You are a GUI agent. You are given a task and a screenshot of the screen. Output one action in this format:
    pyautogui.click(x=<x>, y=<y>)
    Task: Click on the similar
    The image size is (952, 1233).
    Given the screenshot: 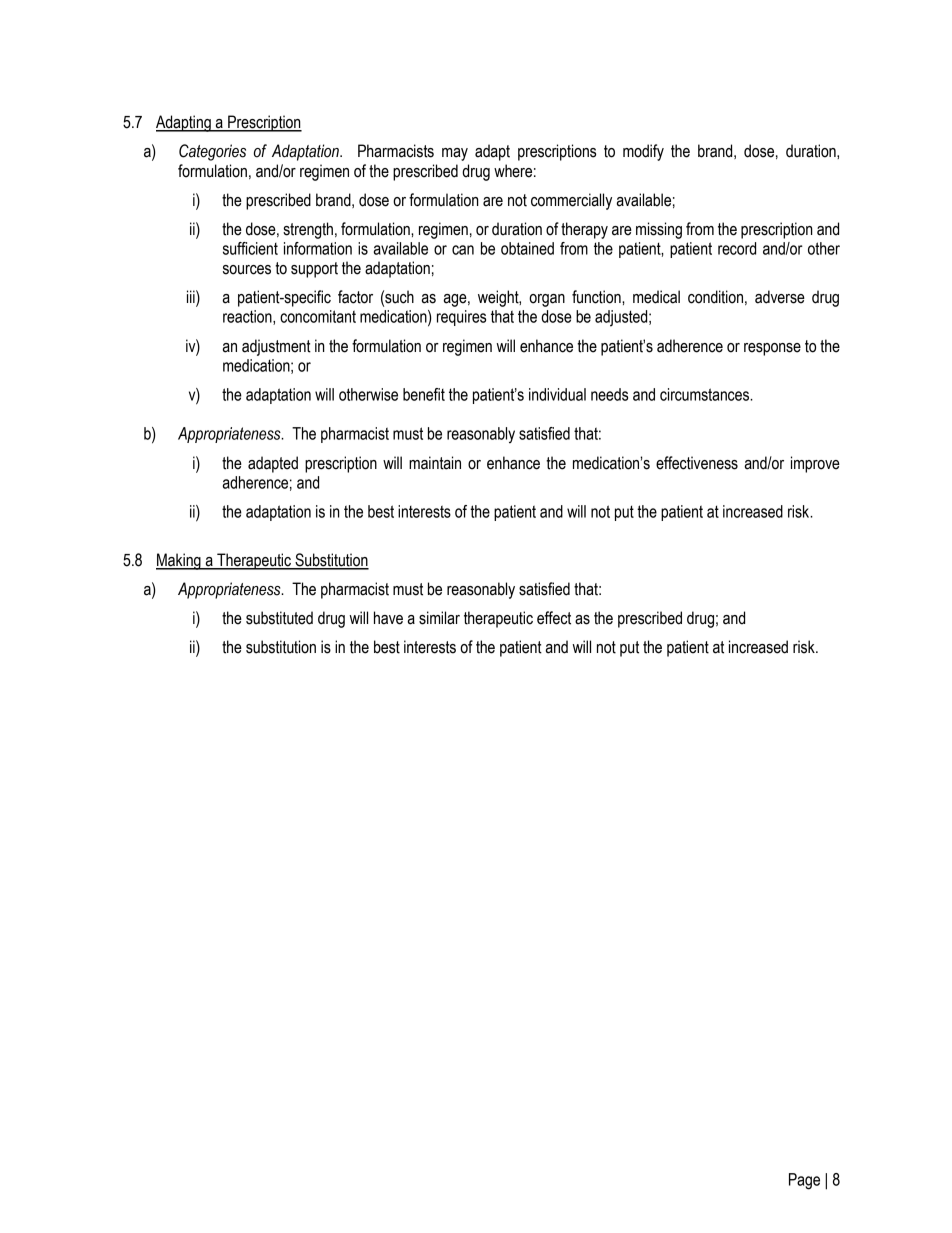 What is the action you would take?
    pyautogui.click(x=439, y=618)
